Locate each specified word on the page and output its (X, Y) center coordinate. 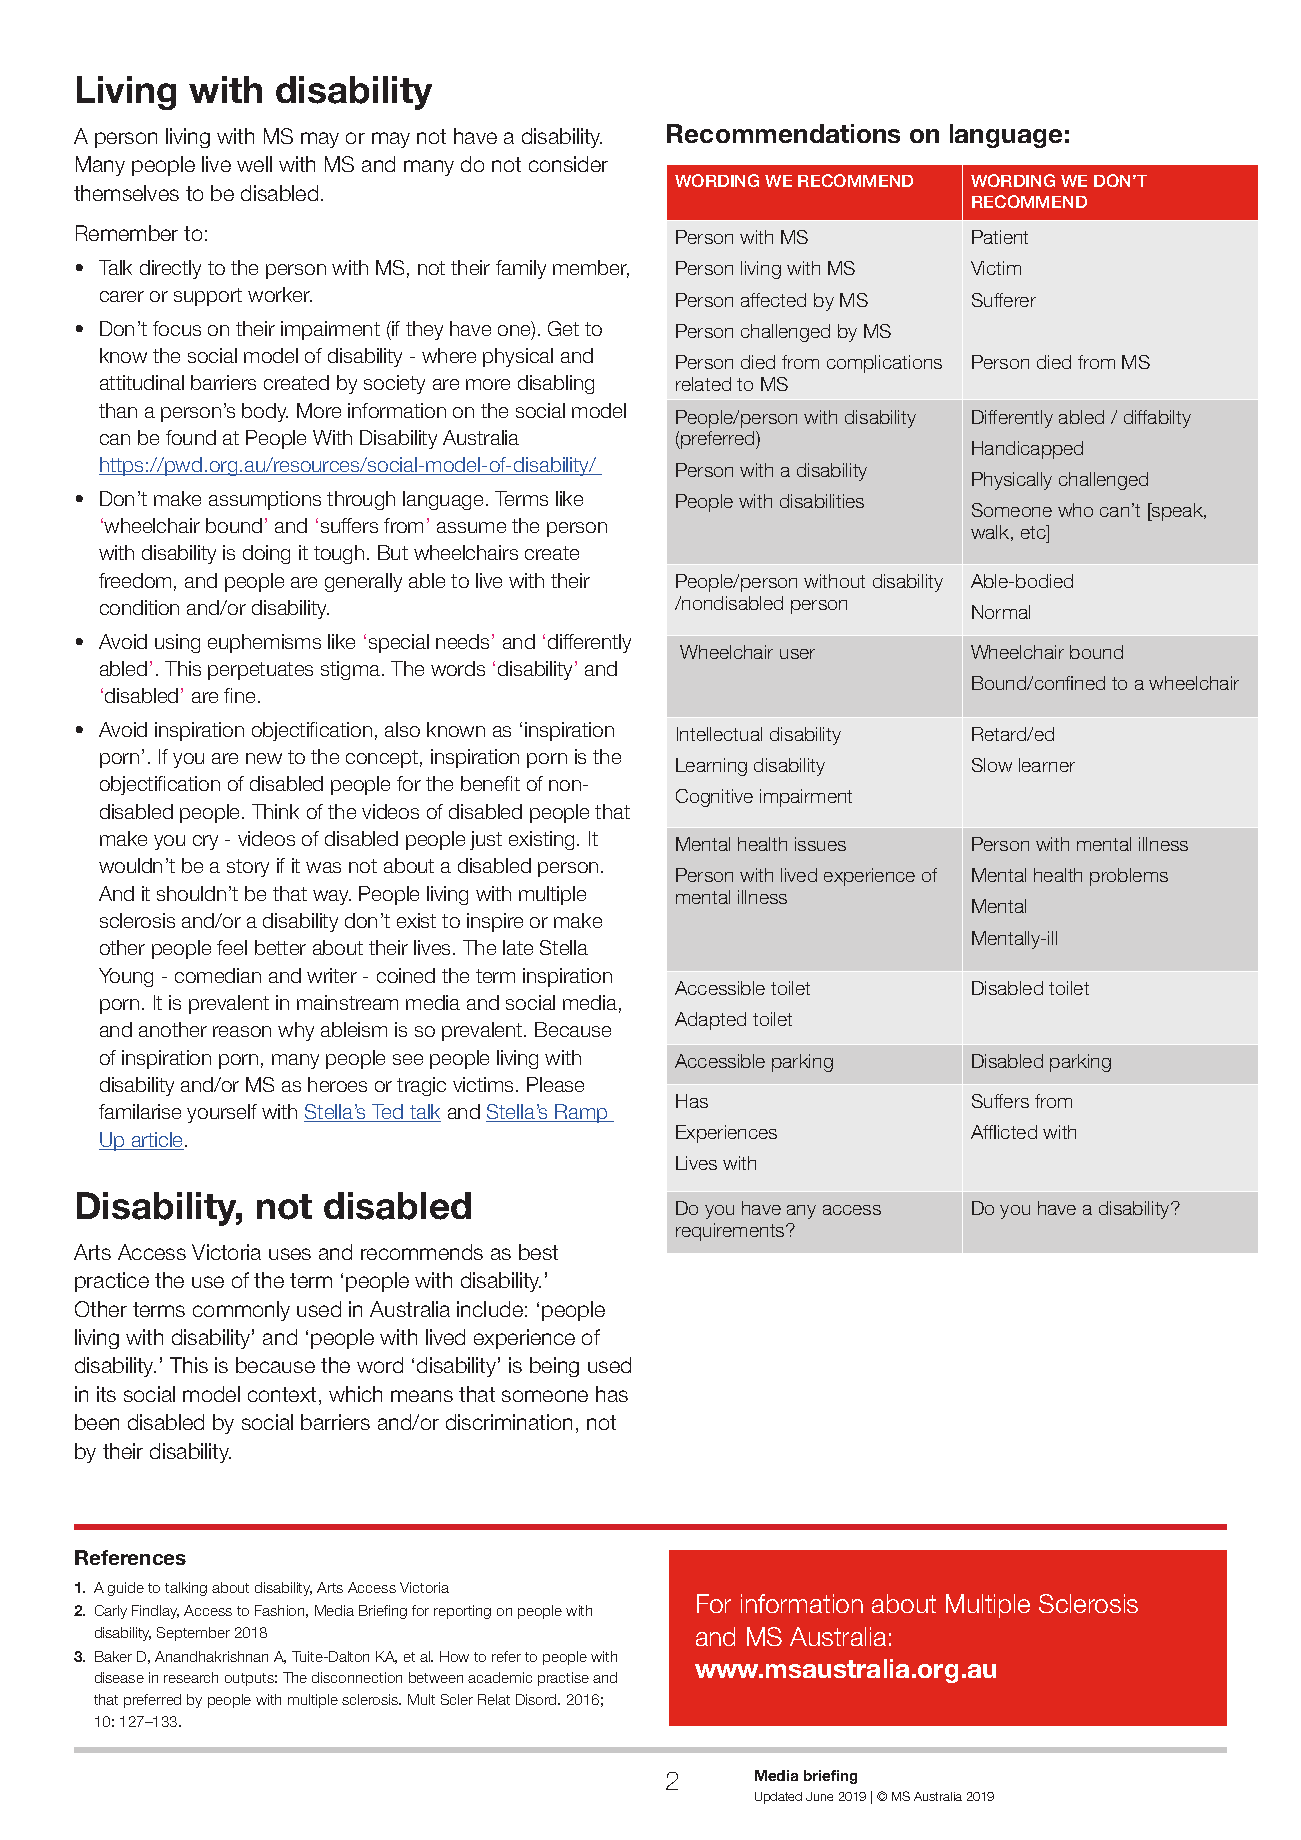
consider (568, 164)
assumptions (265, 500)
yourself (222, 1113)
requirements (731, 1232)
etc (1034, 532)
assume (471, 527)
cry (205, 842)
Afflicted (1004, 1132)
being (554, 1367)
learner (1047, 765)
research (191, 1677)
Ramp (581, 1113)
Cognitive (714, 798)
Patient (1000, 237)
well (254, 164)
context (282, 1394)
